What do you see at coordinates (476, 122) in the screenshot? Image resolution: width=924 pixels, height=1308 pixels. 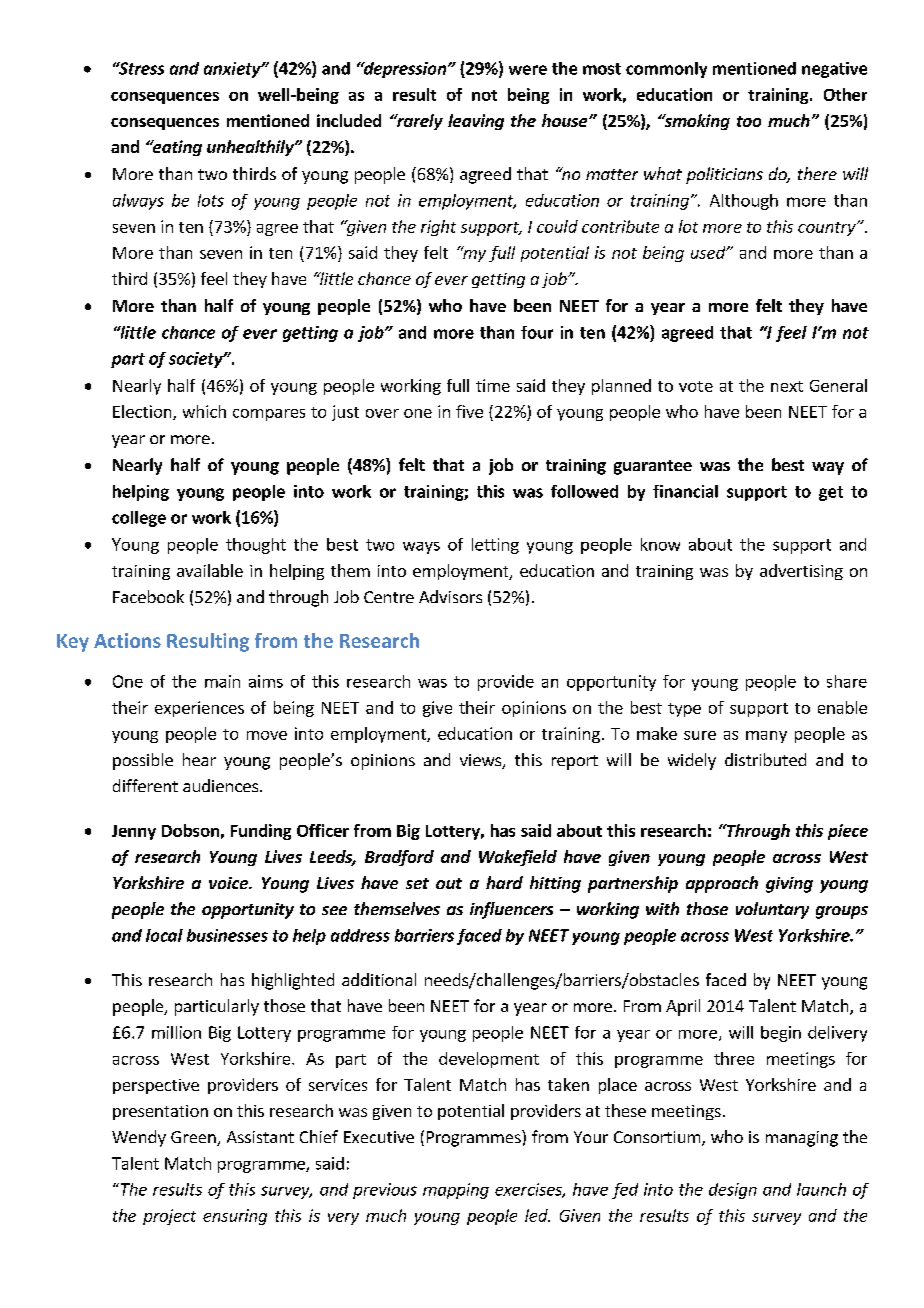 I see `leaving` at bounding box center [476, 122].
